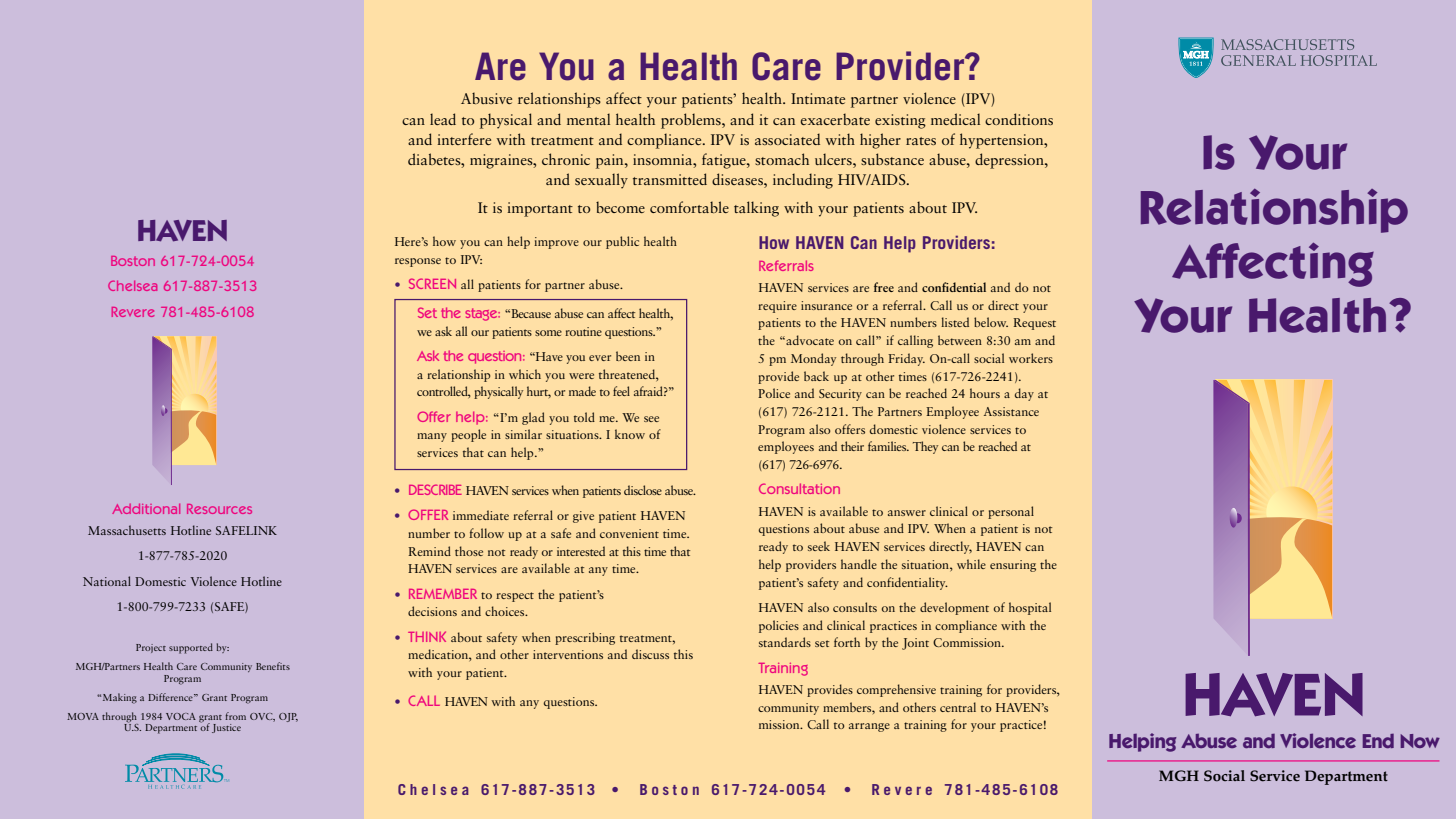  I want to click on Police, so click(774, 393).
